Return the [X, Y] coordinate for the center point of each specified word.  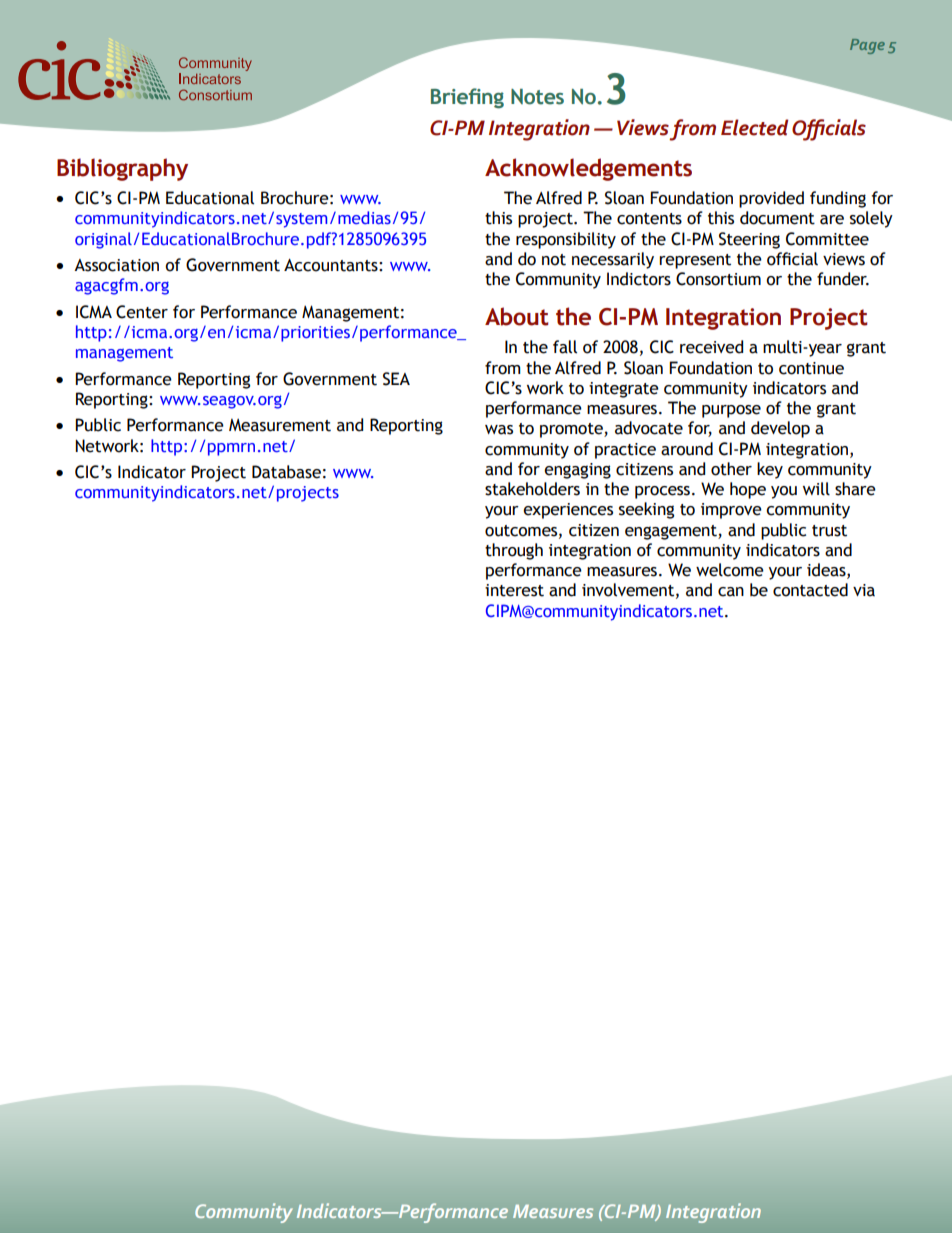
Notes [537, 97]
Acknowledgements [588, 169]
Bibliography [122, 169]
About [517, 316]
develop [780, 429]
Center [142, 312]
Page [867, 46]
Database [286, 472]
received [711, 347]
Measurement [280, 425]
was [499, 430]
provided [771, 199]
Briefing [467, 98]
